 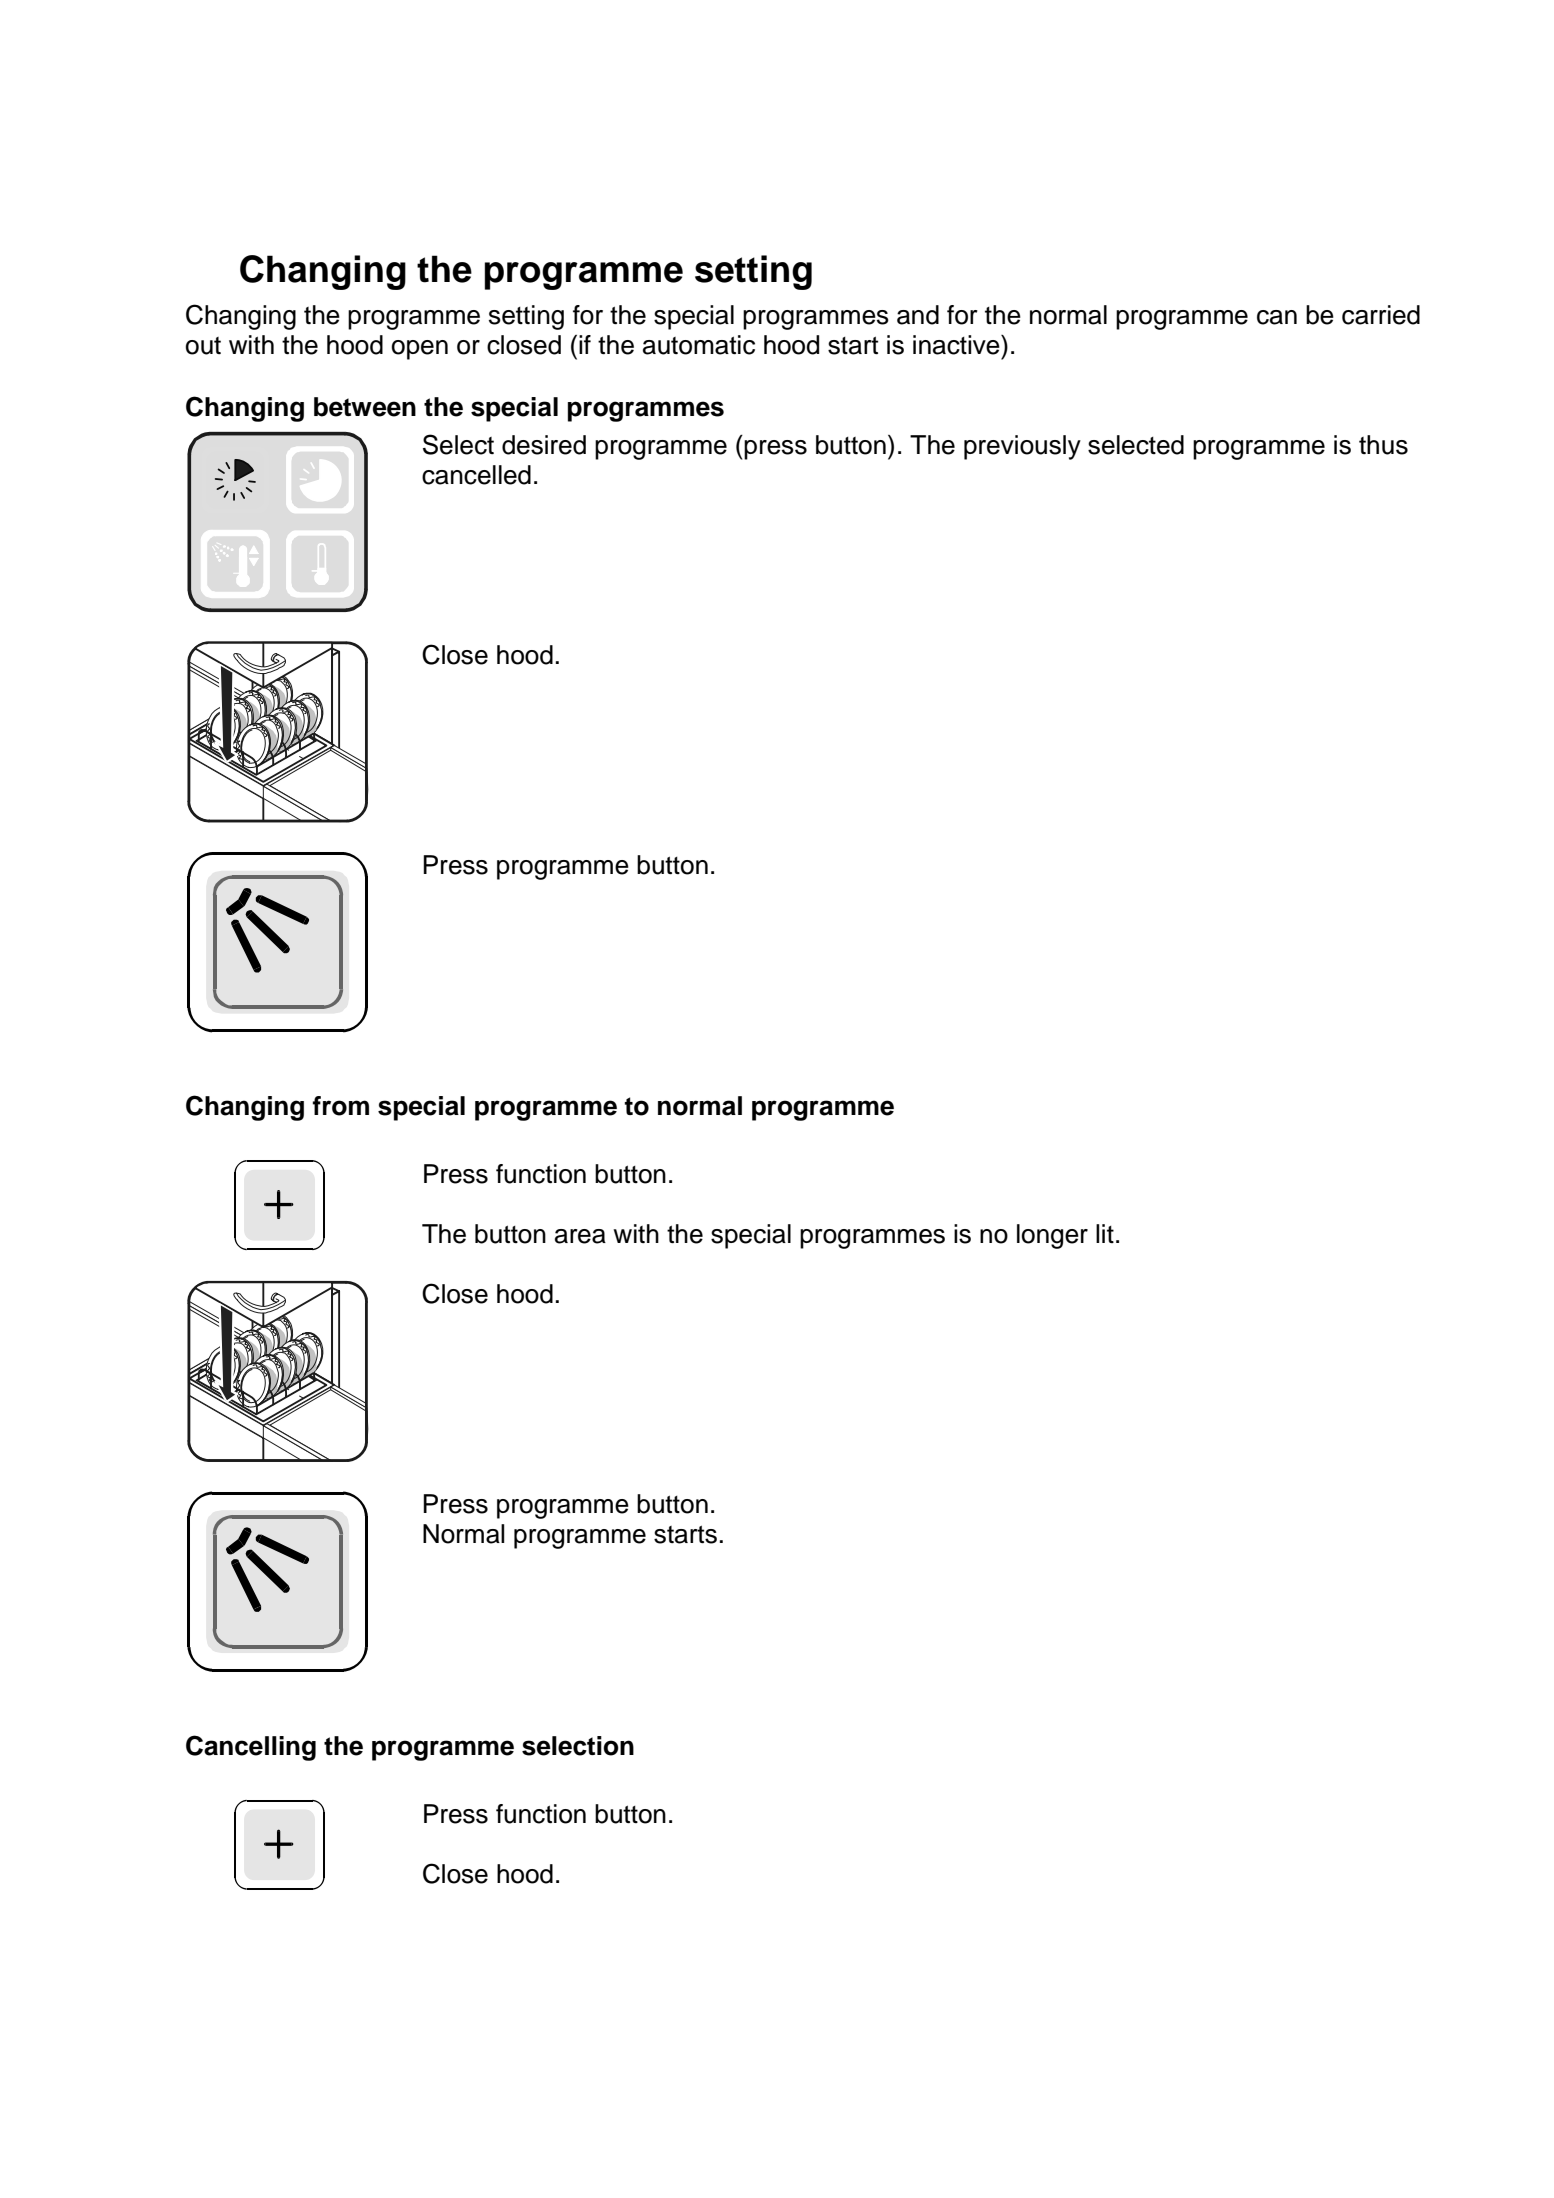 What do you see at coordinates (1381, 315) in the screenshot?
I see `carried` at bounding box center [1381, 315].
